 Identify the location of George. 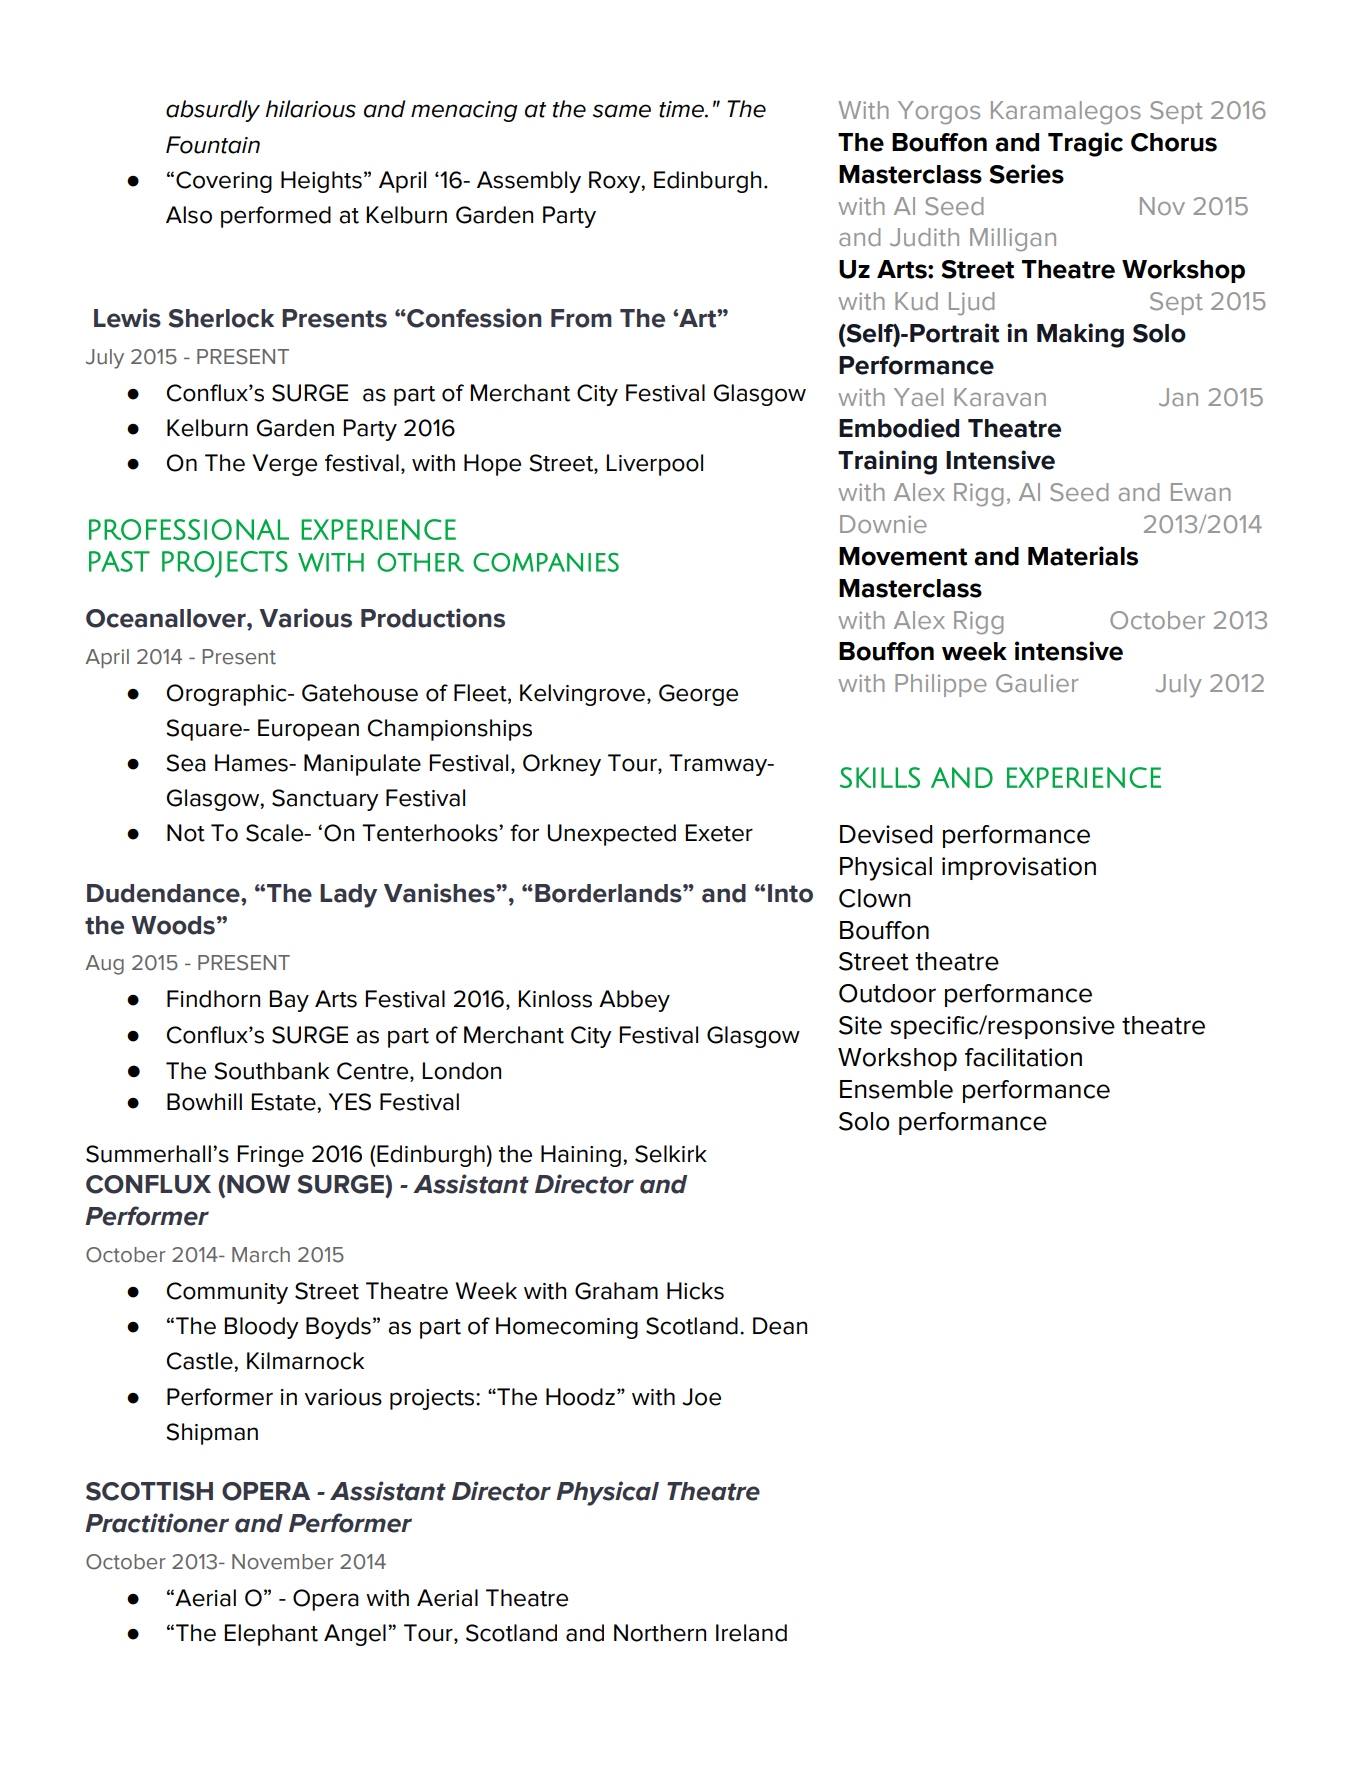
(698, 695).
